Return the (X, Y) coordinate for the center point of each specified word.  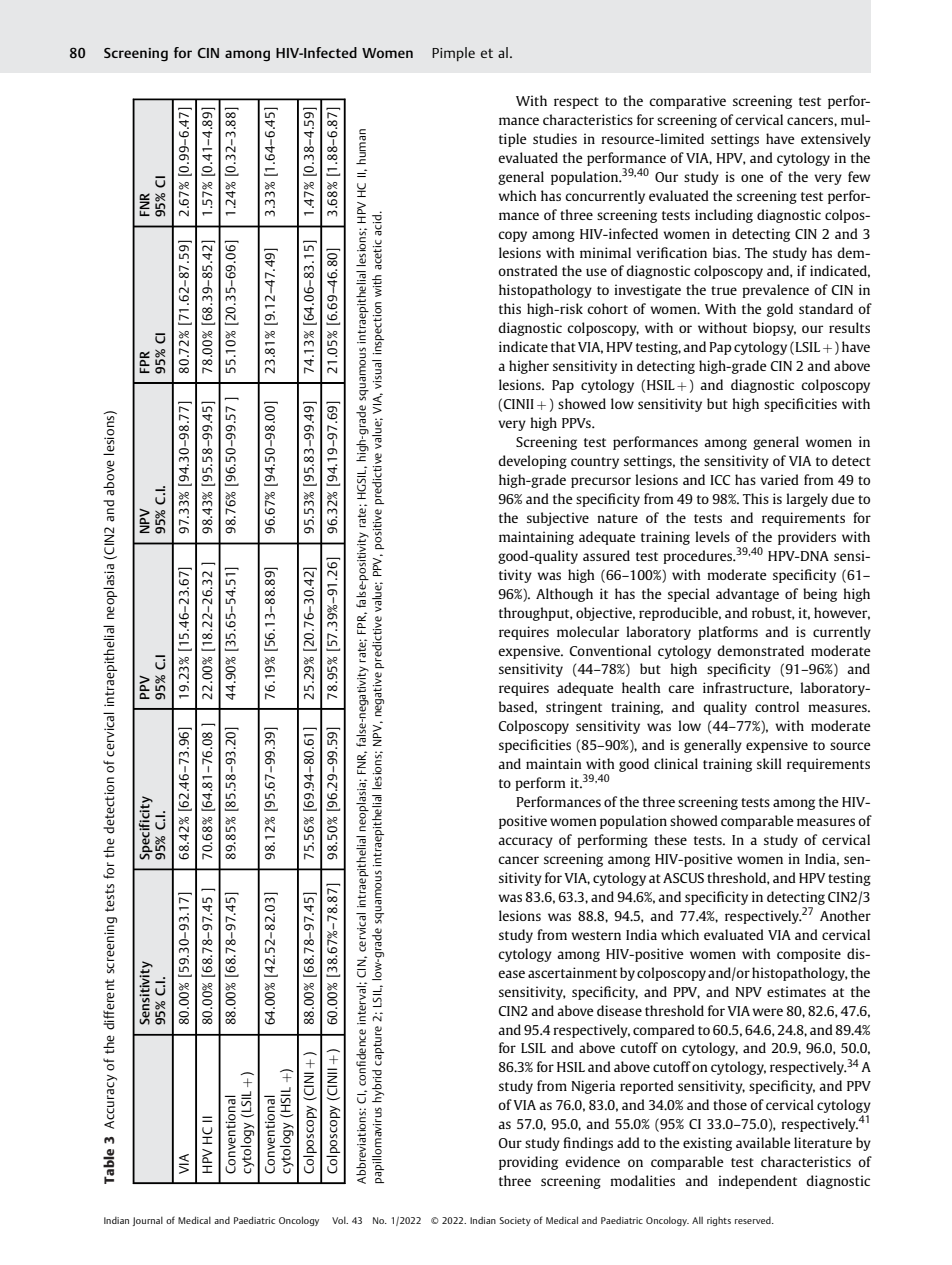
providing (528, 1163)
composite (809, 955)
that (563, 346)
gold (780, 310)
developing (532, 462)
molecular (588, 631)
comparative (687, 102)
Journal (148, 1221)
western (596, 935)
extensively (836, 140)
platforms (728, 633)
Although (564, 595)
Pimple (453, 54)
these (670, 839)
